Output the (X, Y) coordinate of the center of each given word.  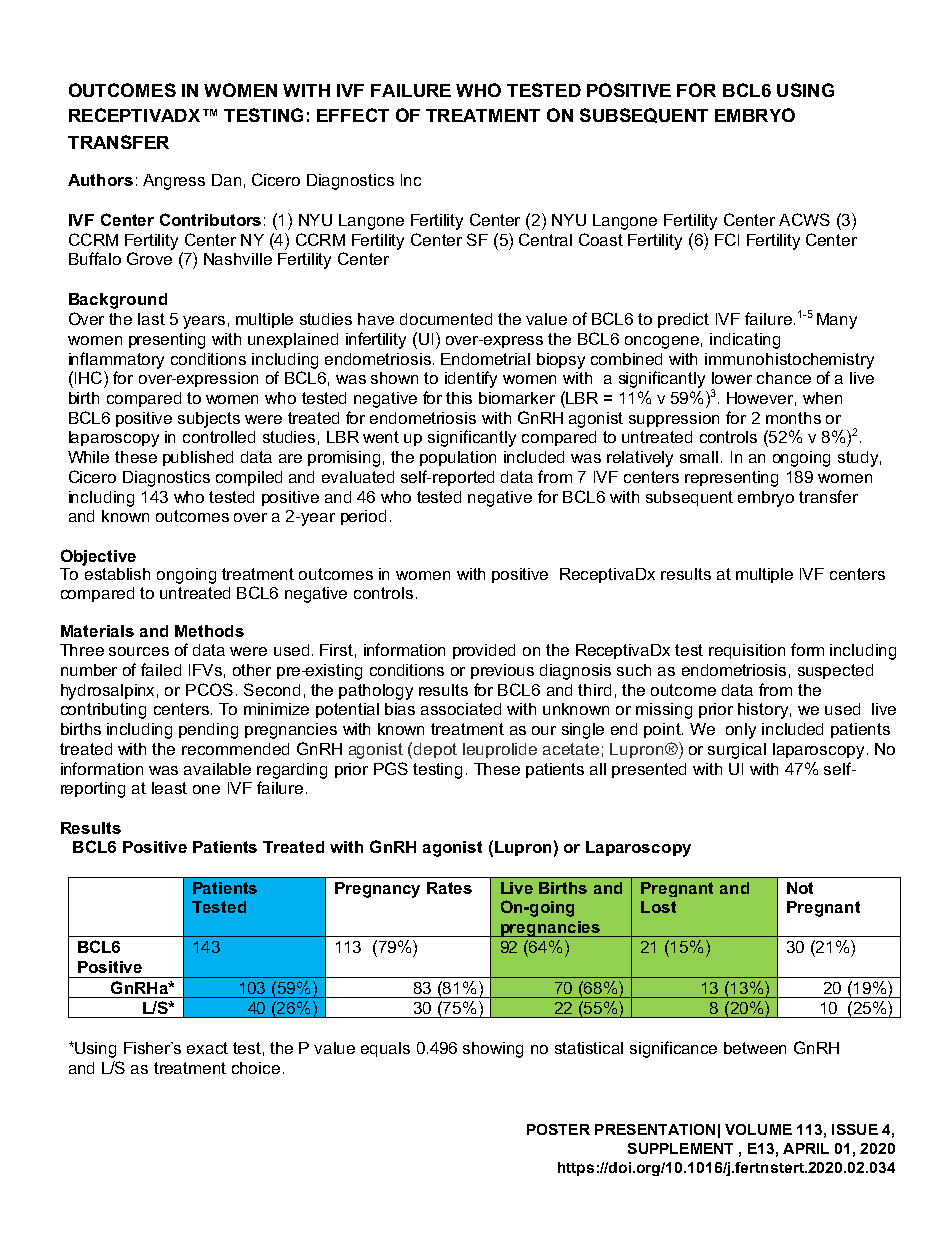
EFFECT (353, 115)
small (699, 457)
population (458, 458)
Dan (226, 180)
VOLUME (758, 1129)
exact (207, 1048)
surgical (737, 751)
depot (435, 750)
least (169, 788)
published (198, 458)
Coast (601, 239)
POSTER (558, 1129)
